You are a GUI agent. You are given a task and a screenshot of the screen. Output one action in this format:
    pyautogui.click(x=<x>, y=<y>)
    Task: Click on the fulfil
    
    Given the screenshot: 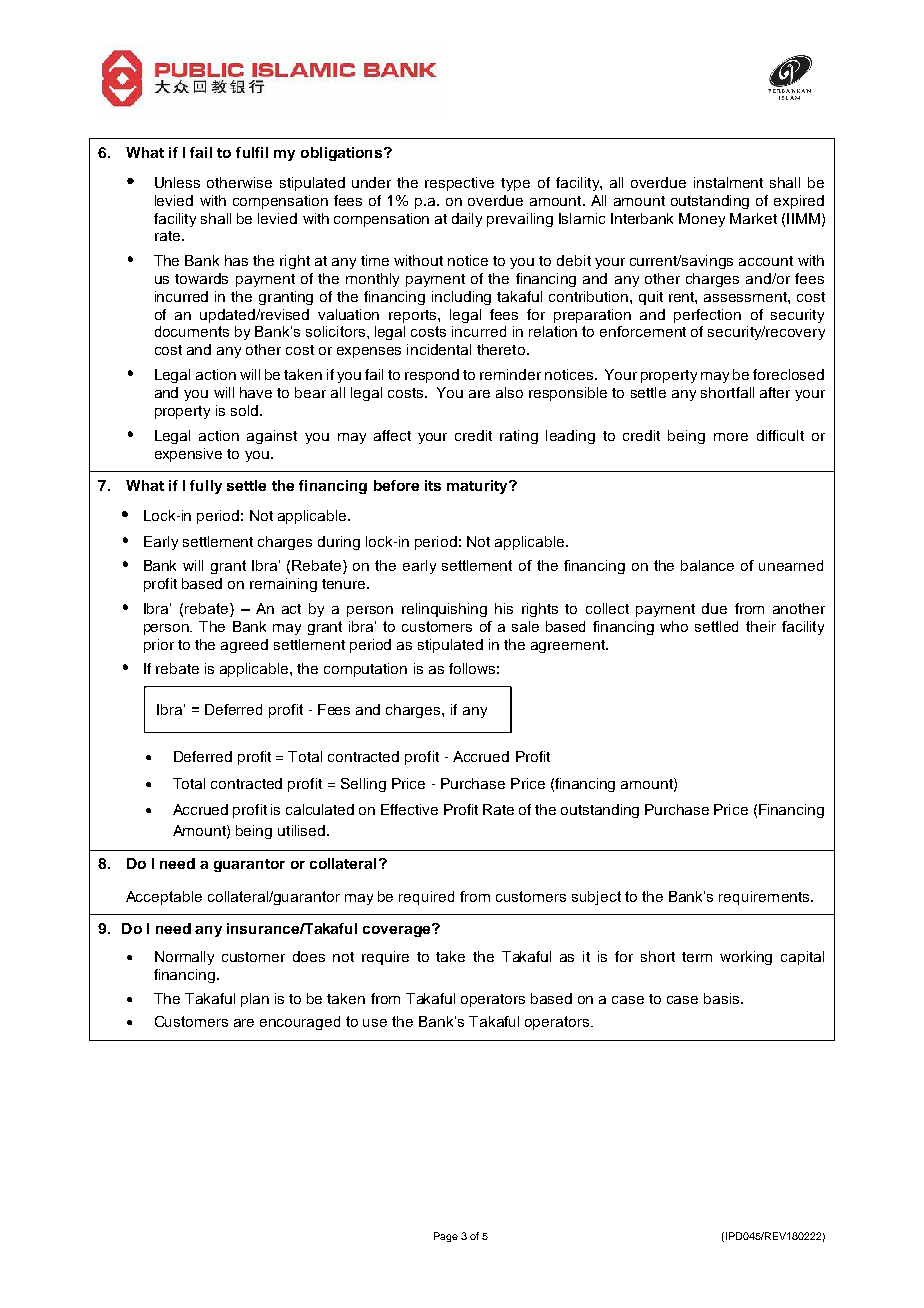 What is the action you would take?
    pyautogui.click(x=252, y=152)
